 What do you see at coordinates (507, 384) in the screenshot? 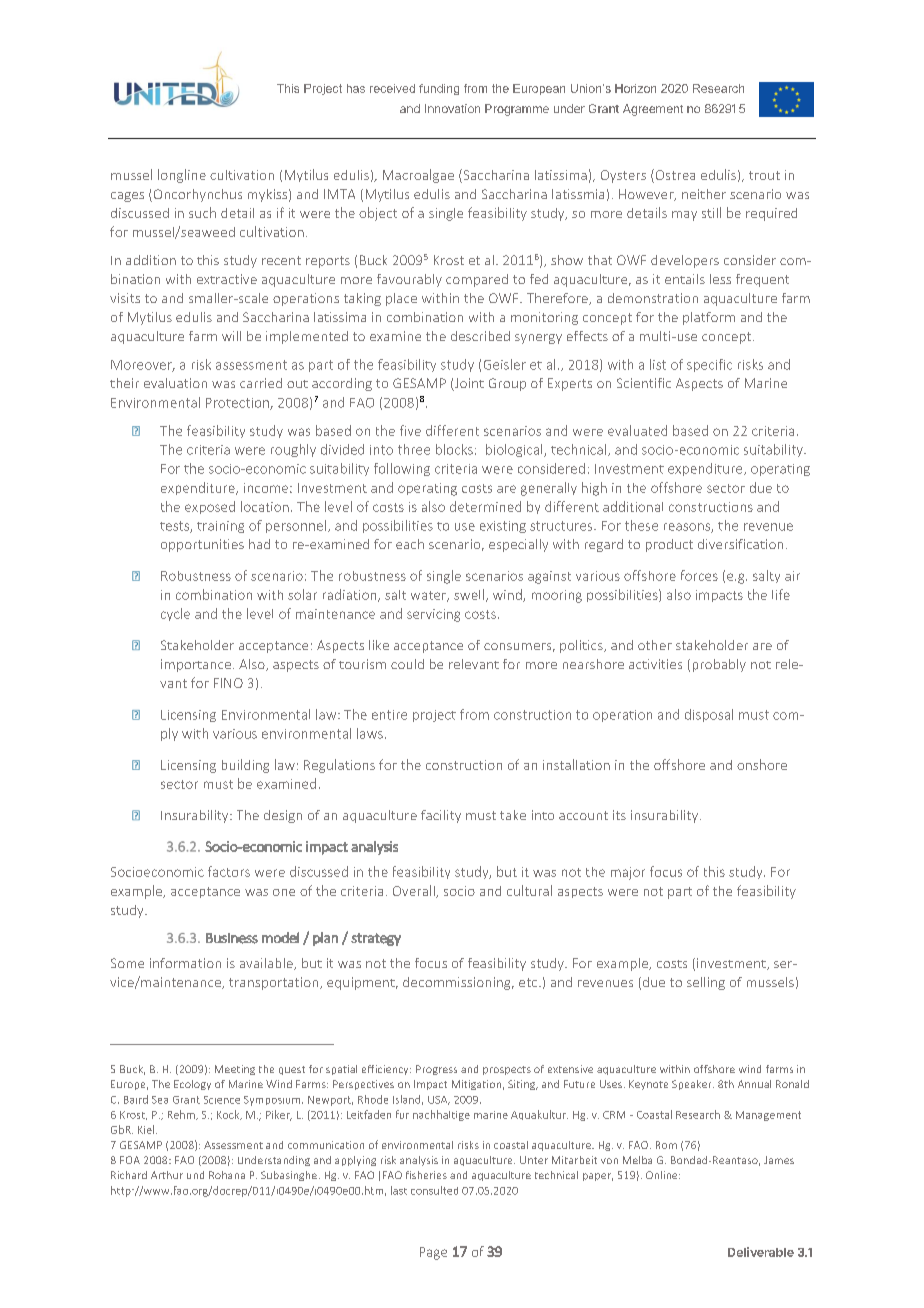
I see `Group` at bounding box center [507, 384].
